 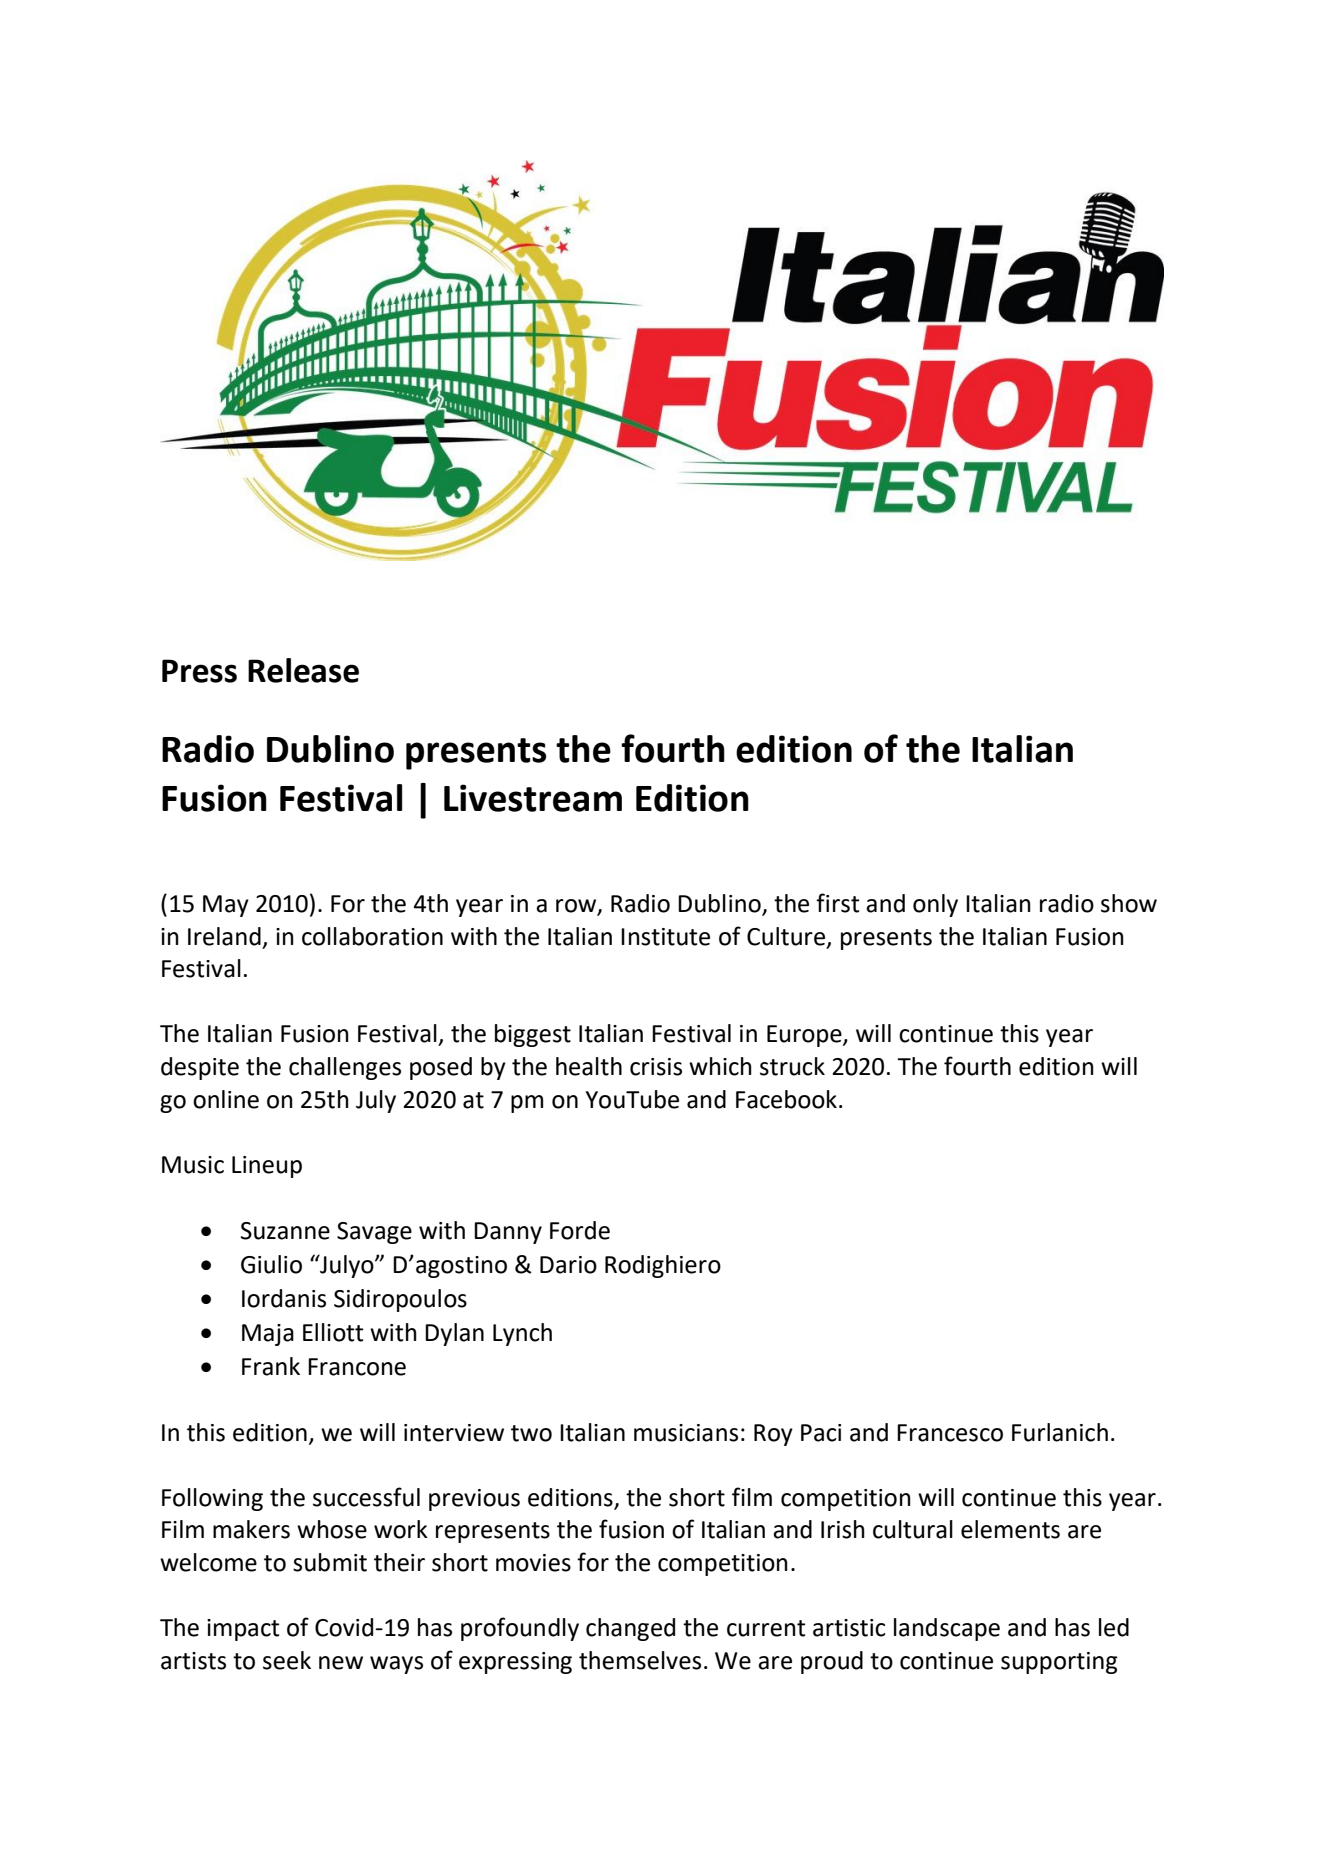 I want to click on only, so click(x=935, y=905).
